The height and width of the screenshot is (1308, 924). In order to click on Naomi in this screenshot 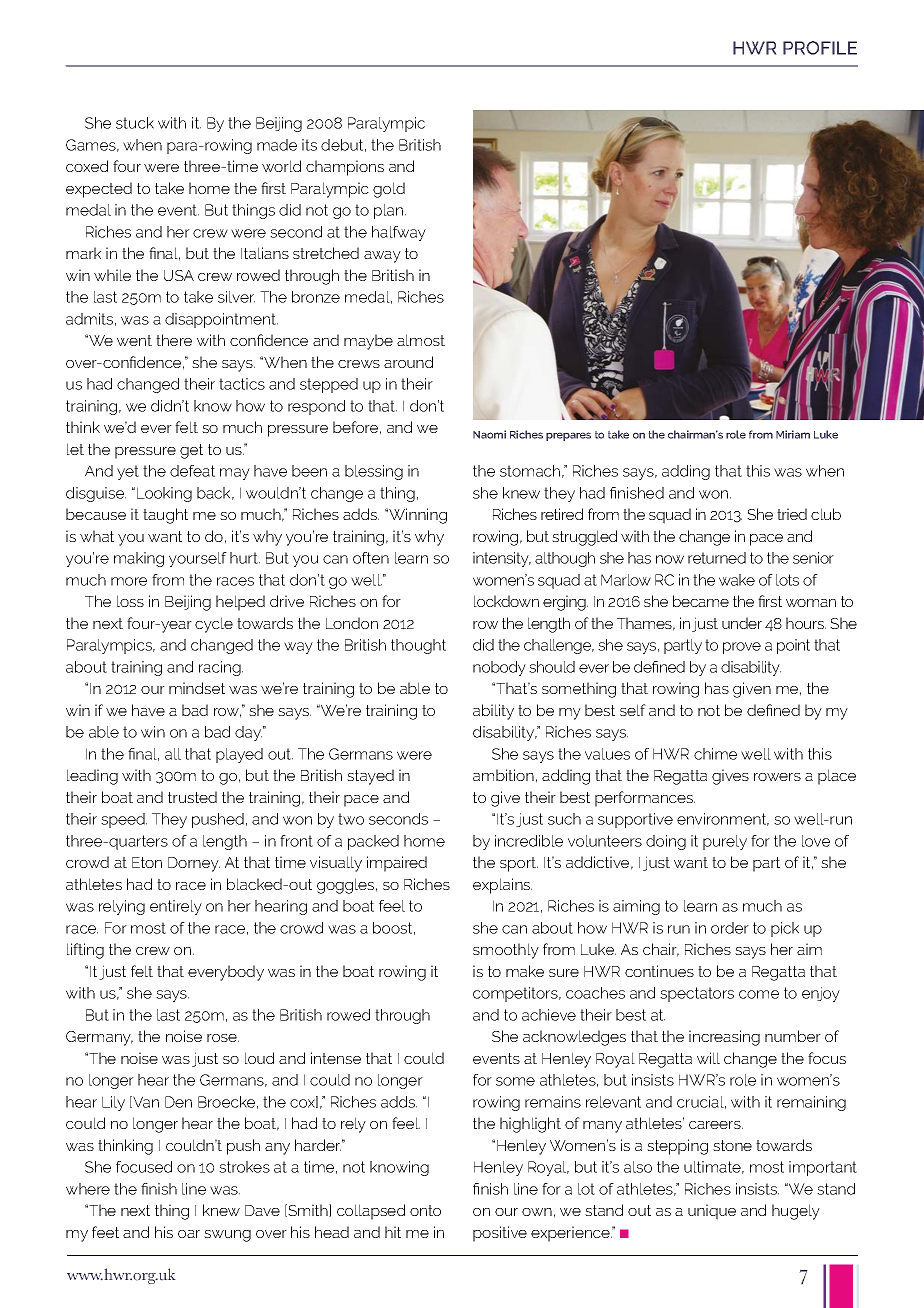, I will do `click(489, 434)`.
